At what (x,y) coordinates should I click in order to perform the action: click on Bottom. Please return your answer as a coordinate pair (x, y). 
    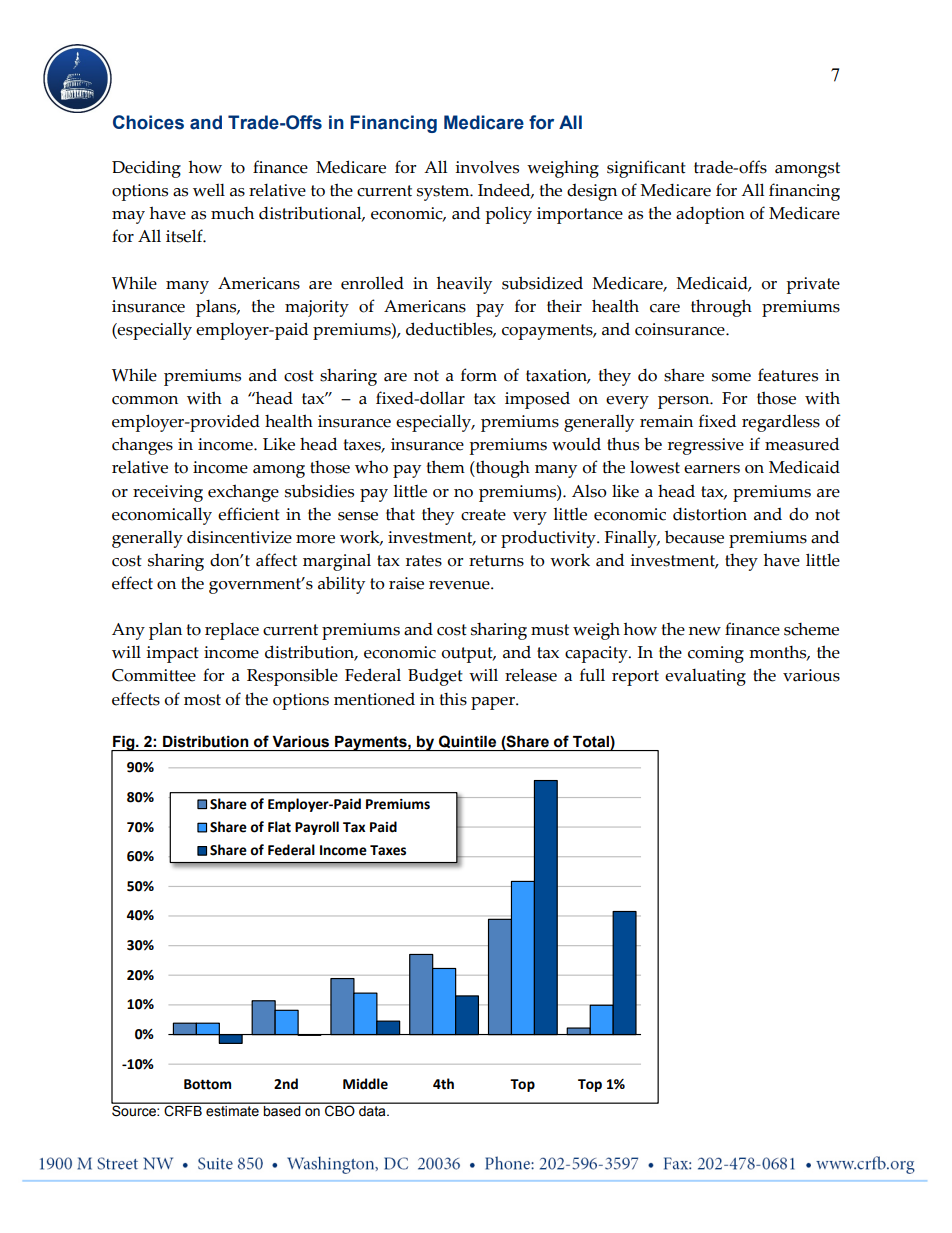
    Looking at the image, I should click on (207, 1084).
